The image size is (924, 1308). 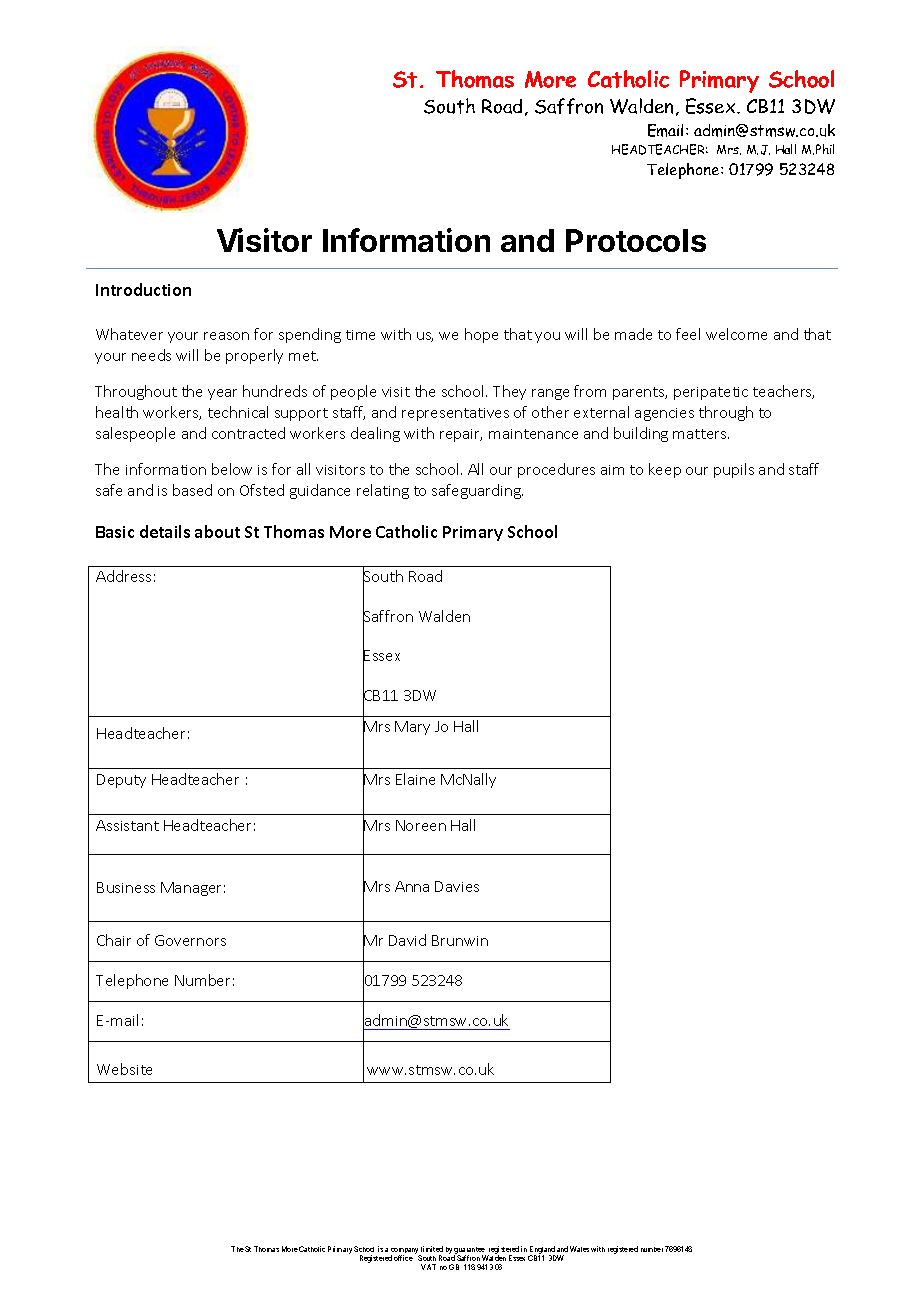 I want to click on keep, so click(x=665, y=470).
